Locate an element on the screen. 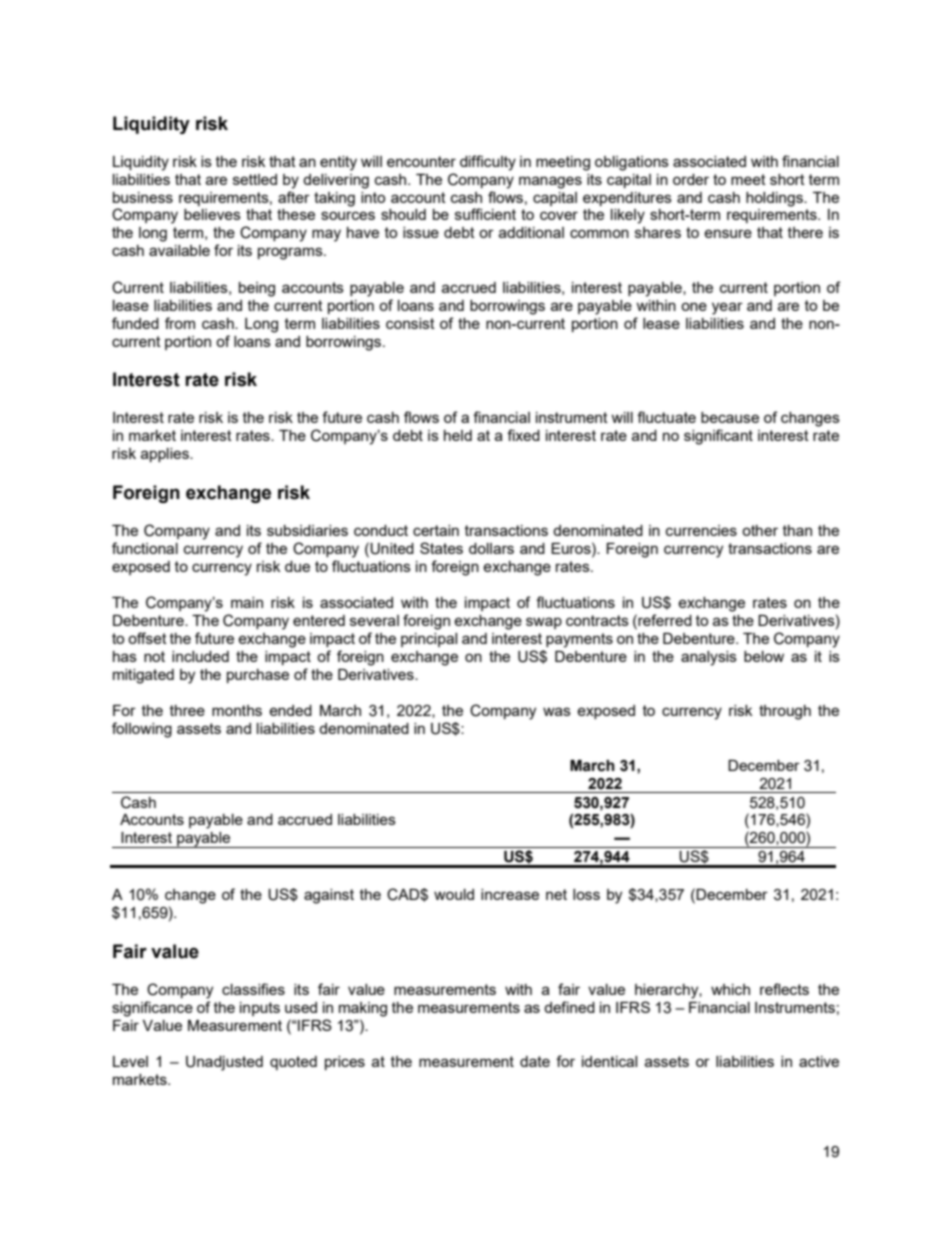 Image resolution: width=952 pixels, height=1233 pixels. inputs is located at coordinates (260, 1009).
